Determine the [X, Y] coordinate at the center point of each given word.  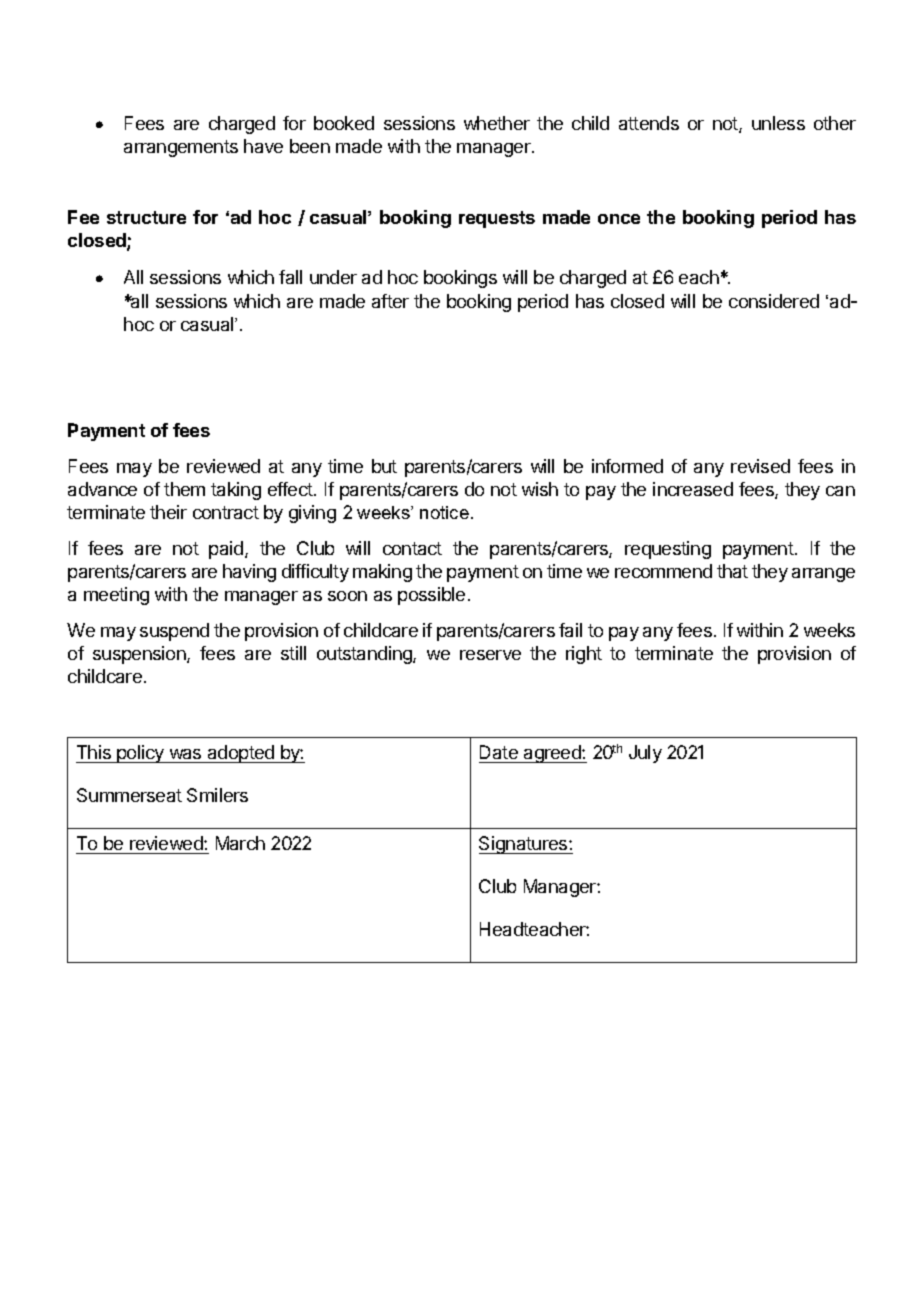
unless [778, 123]
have [263, 146]
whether [497, 123]
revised [760, 466]
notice [444, 512]
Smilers [217, 795]
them [184, 489]
